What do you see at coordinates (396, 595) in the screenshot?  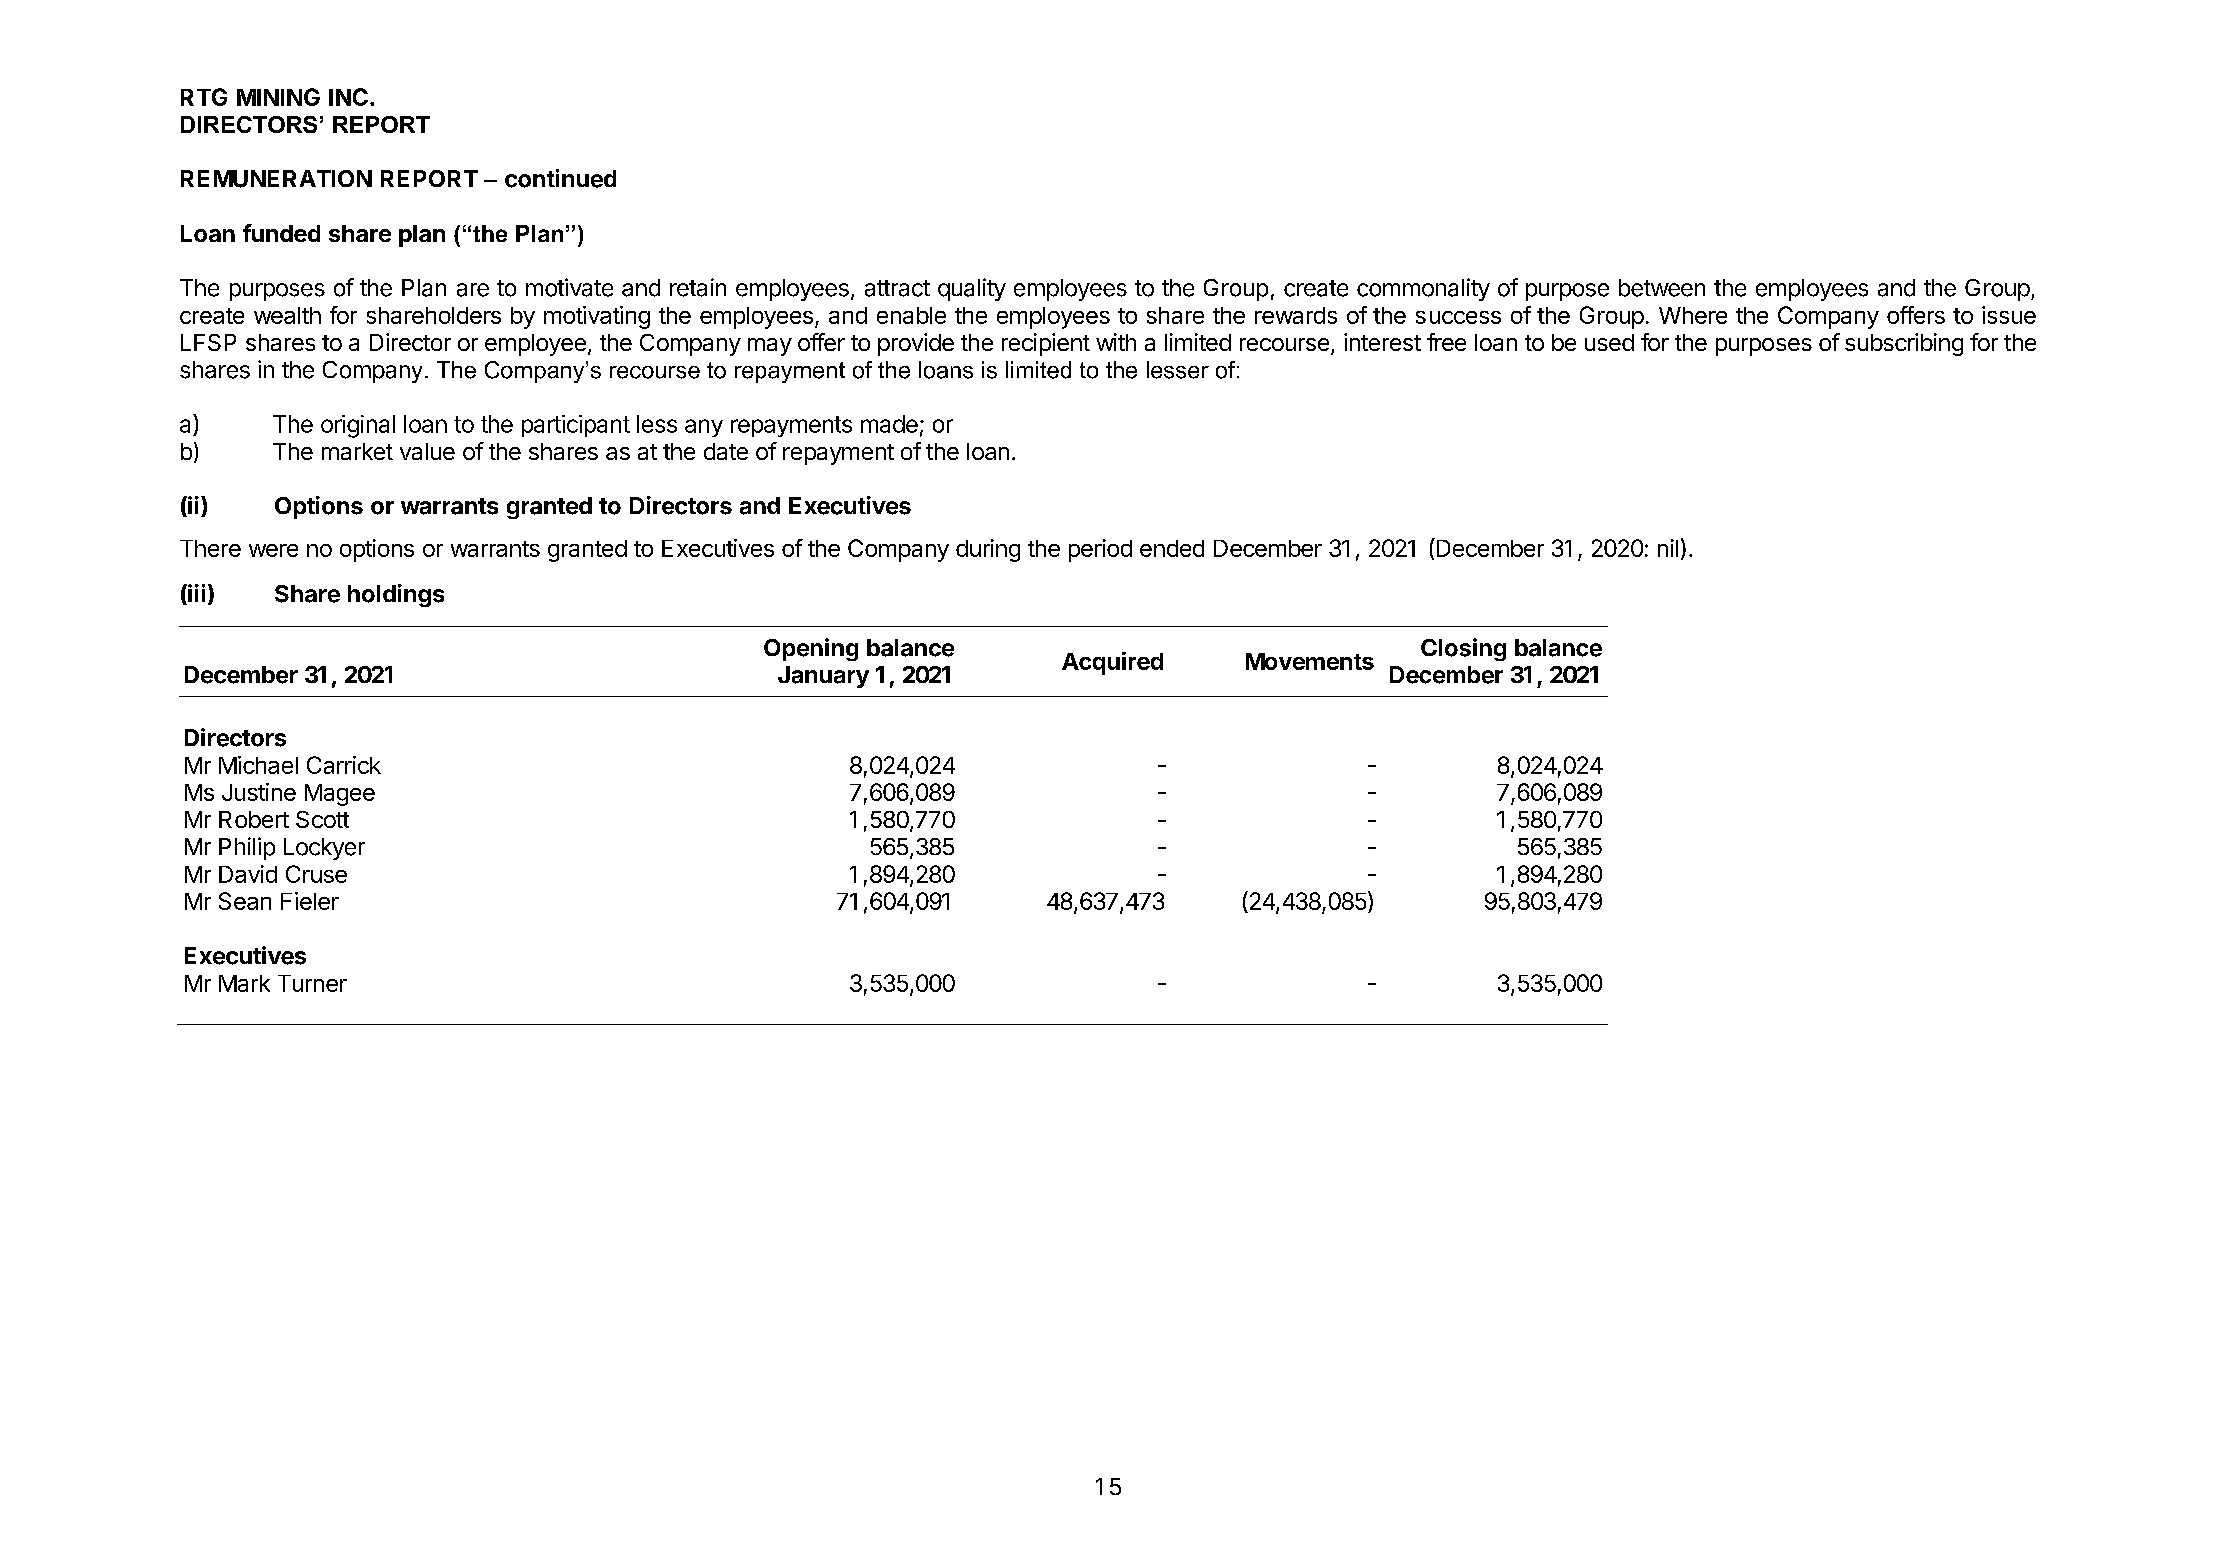 I see `holdings` at bounding box center [396, 595].
